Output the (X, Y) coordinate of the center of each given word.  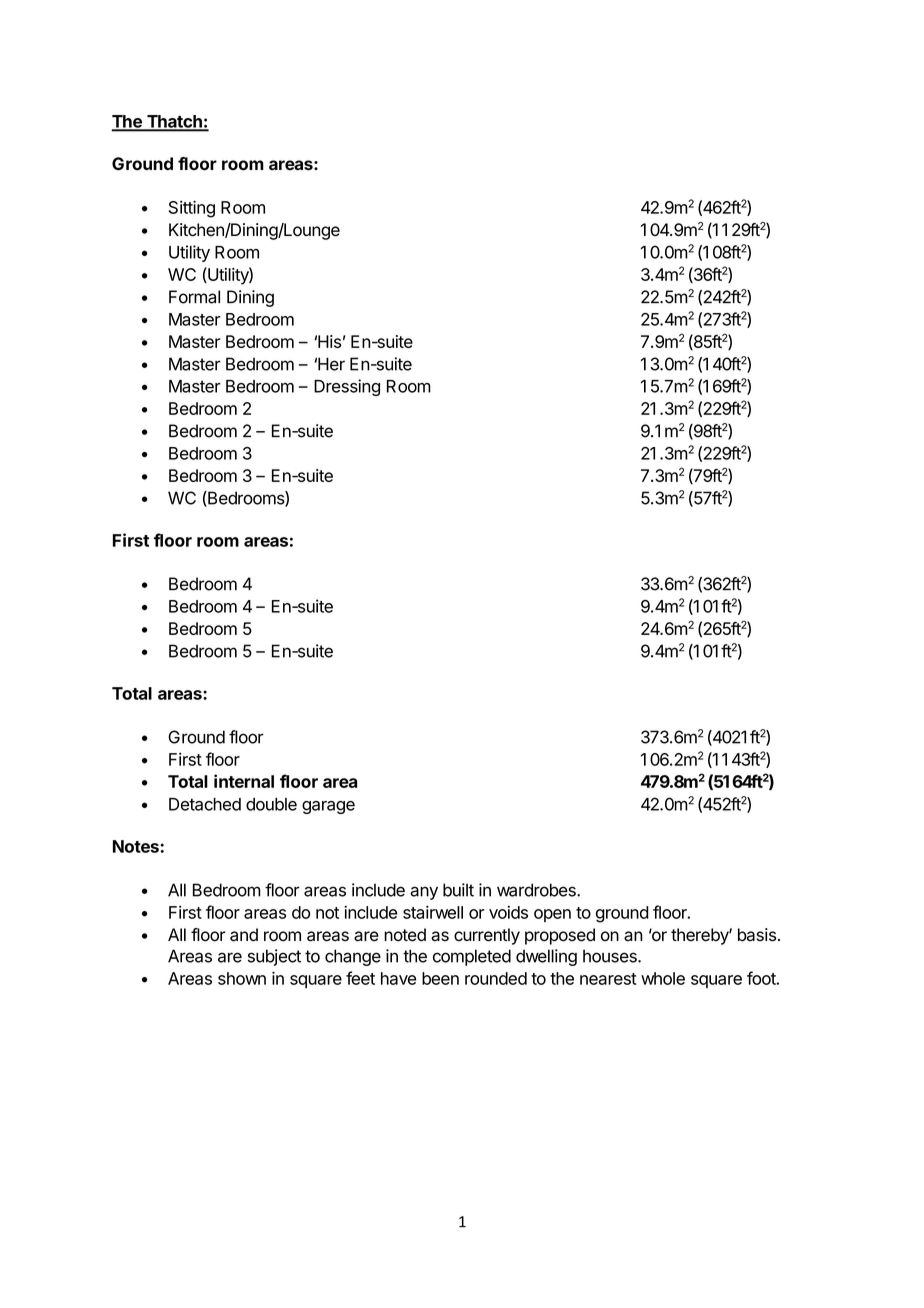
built (458, 890)
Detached (205, 804)
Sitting (192, 209)
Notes (137, 846)
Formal (194, 297)
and (244, 935)
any (424, 893)
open (552, 915)
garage (328, 807)
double (271, 804)
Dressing (347, 387)
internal (244, 781)
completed (472, 957)
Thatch (174, 122)
